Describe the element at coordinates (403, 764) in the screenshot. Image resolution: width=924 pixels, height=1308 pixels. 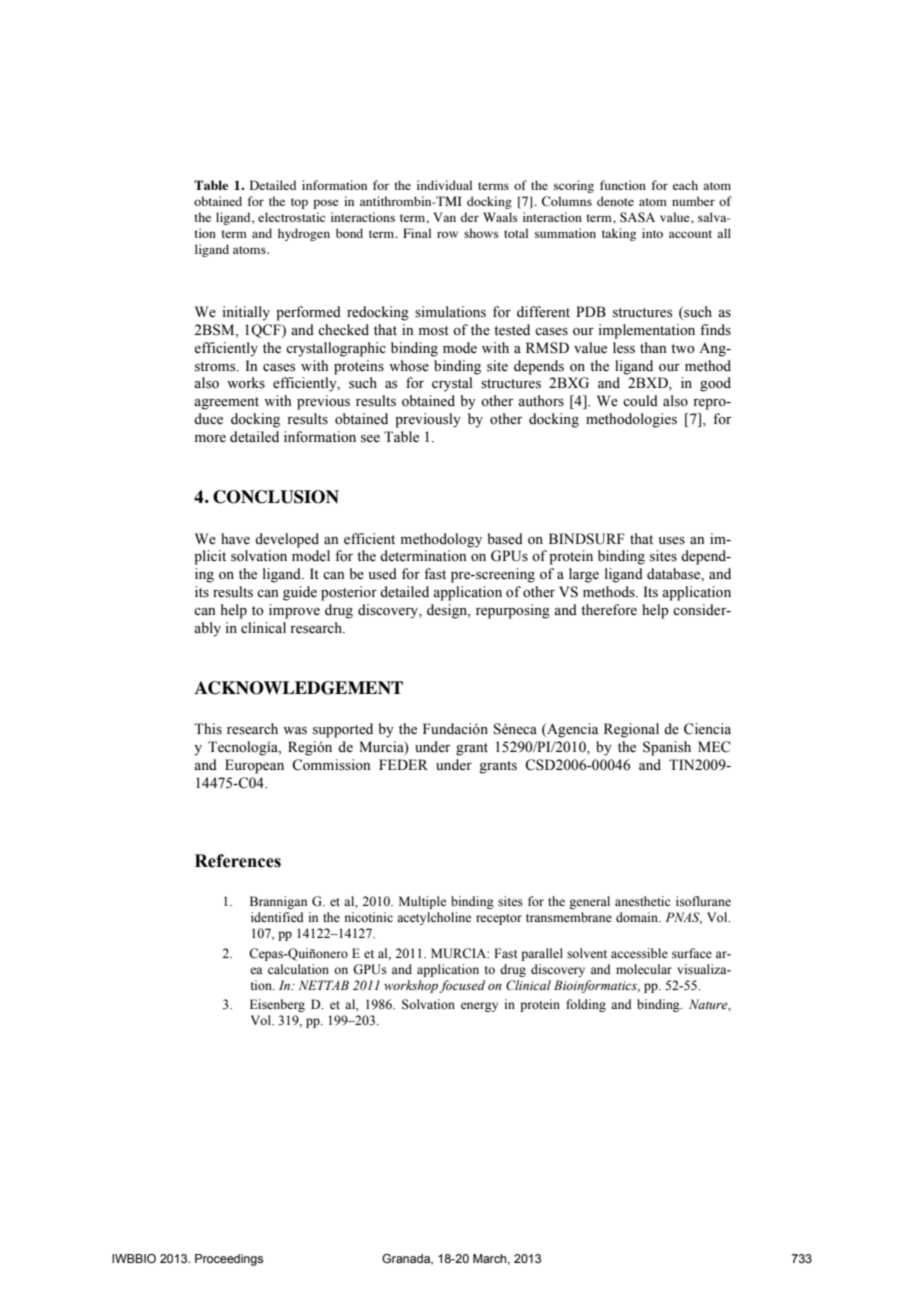
I see `FEDER` at that location.
